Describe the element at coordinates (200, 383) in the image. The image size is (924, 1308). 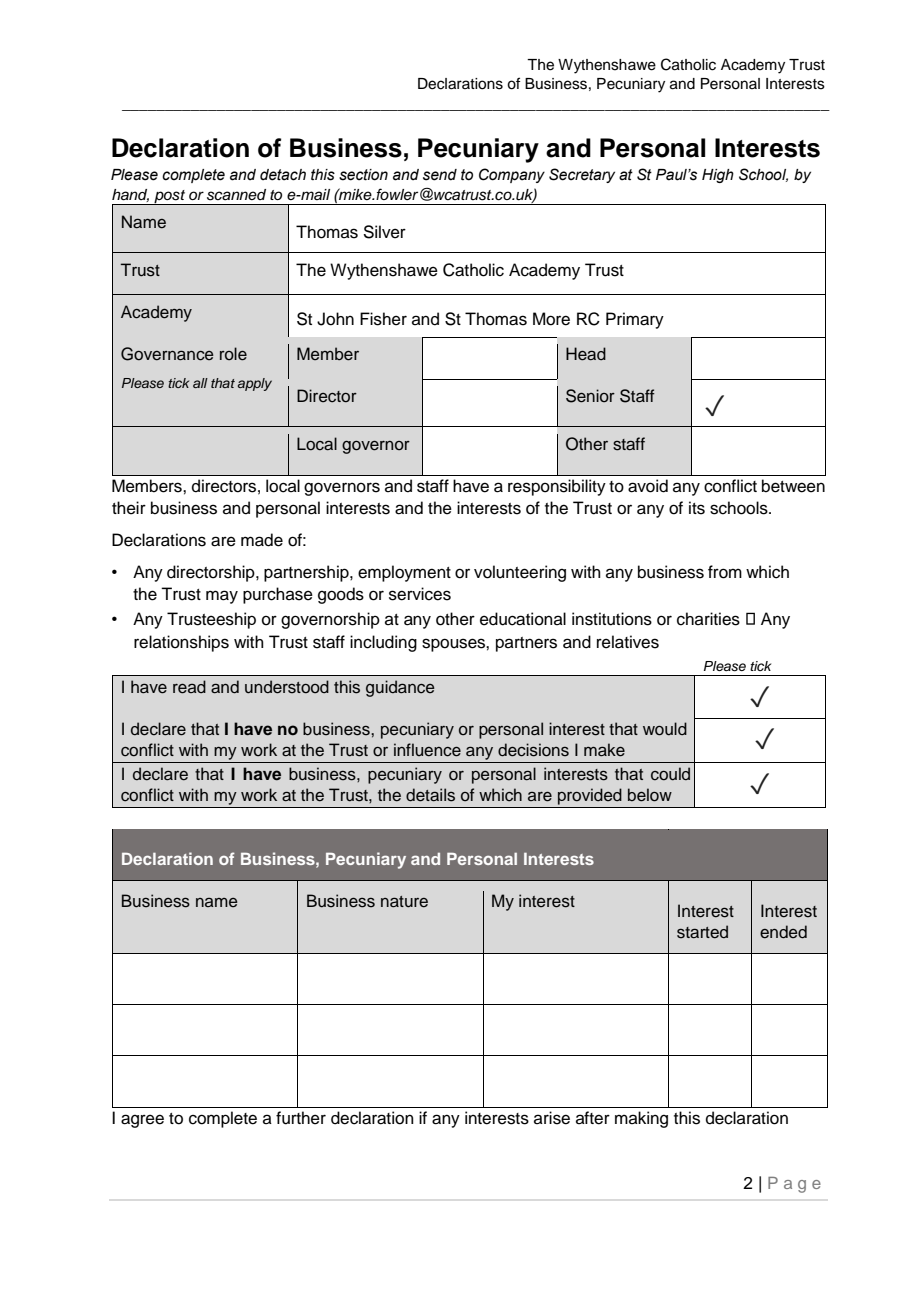
I see `all` at that location.
